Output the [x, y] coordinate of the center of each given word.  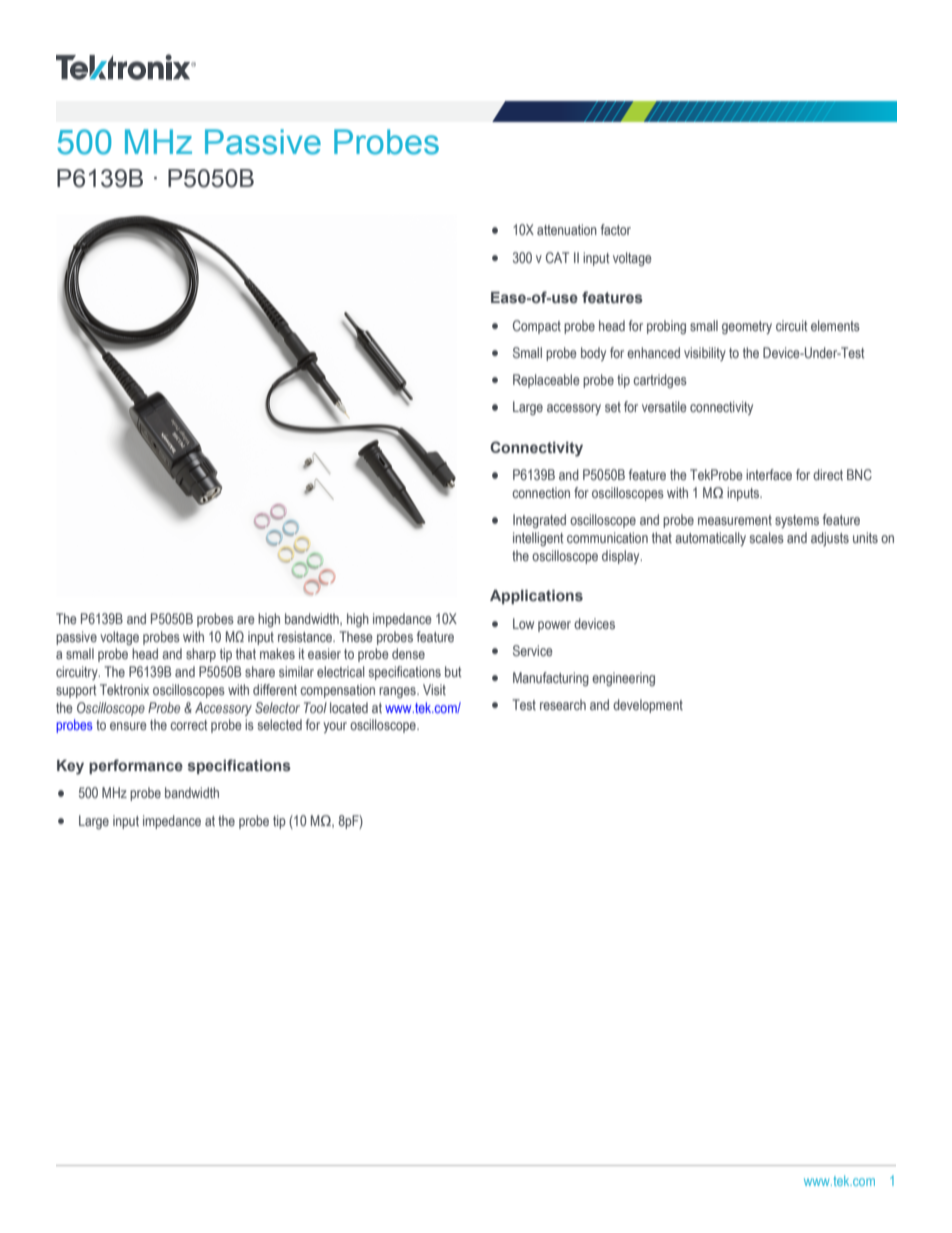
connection [541, 492]
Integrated [539, 521]
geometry [747, 327]
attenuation [567, 229]
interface [769, 474]
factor [616, 229]
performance [136, 766]
